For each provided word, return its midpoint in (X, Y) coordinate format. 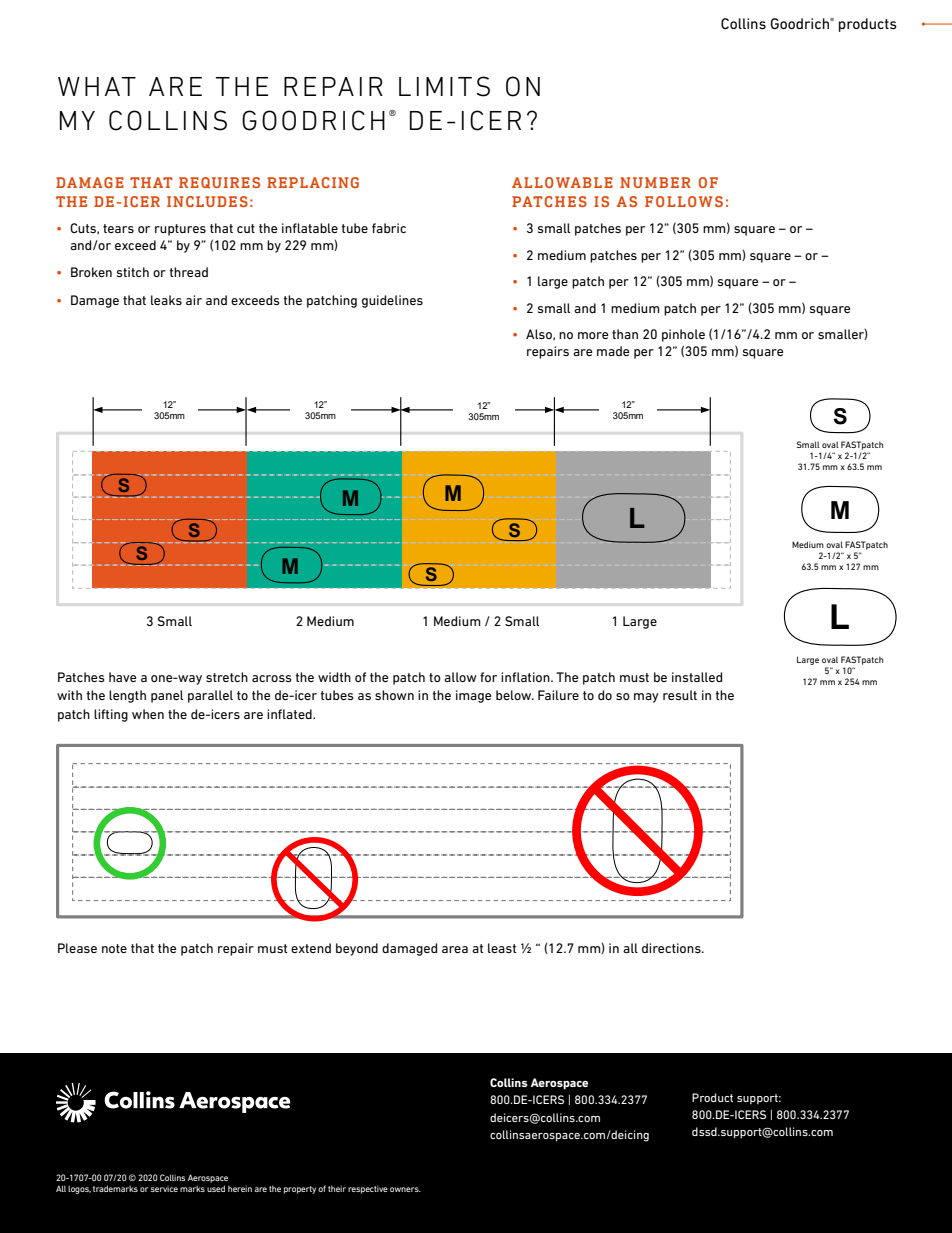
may (646, 698)
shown (394, 695)
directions (672, 948)
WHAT (97, 86)
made (613, 351)
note (114, 948)
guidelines (392, 301)
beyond (357, 949)
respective (368, 1189)
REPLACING (313, 182)
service (164, 1188)
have (123, 677)
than (625, 334)
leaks (166, 300)
